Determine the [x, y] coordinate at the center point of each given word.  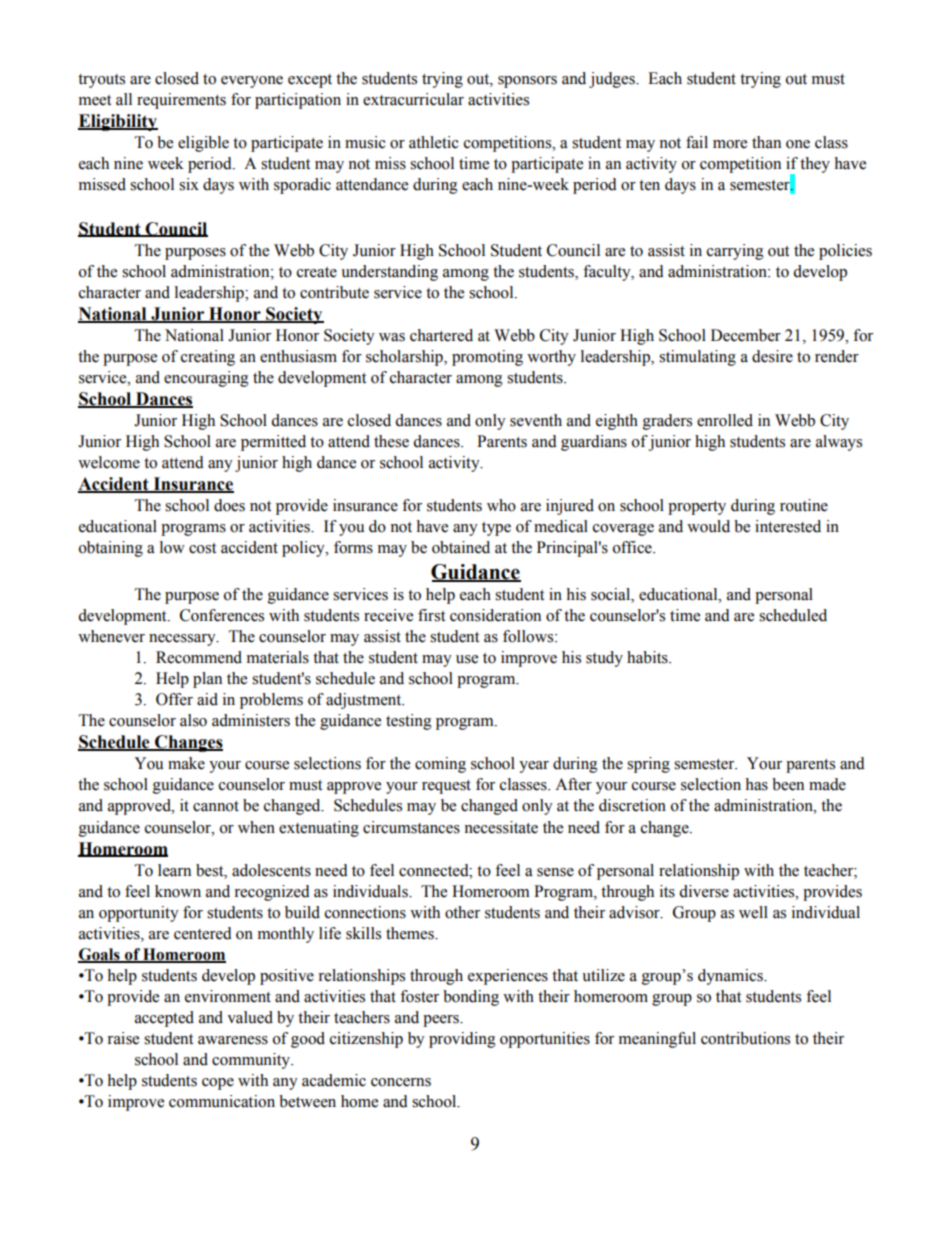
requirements [181, 101]
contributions [745, 1038]
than [766, 142]
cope [218, 1084]
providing [462, 1040]
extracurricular [413, 99]
